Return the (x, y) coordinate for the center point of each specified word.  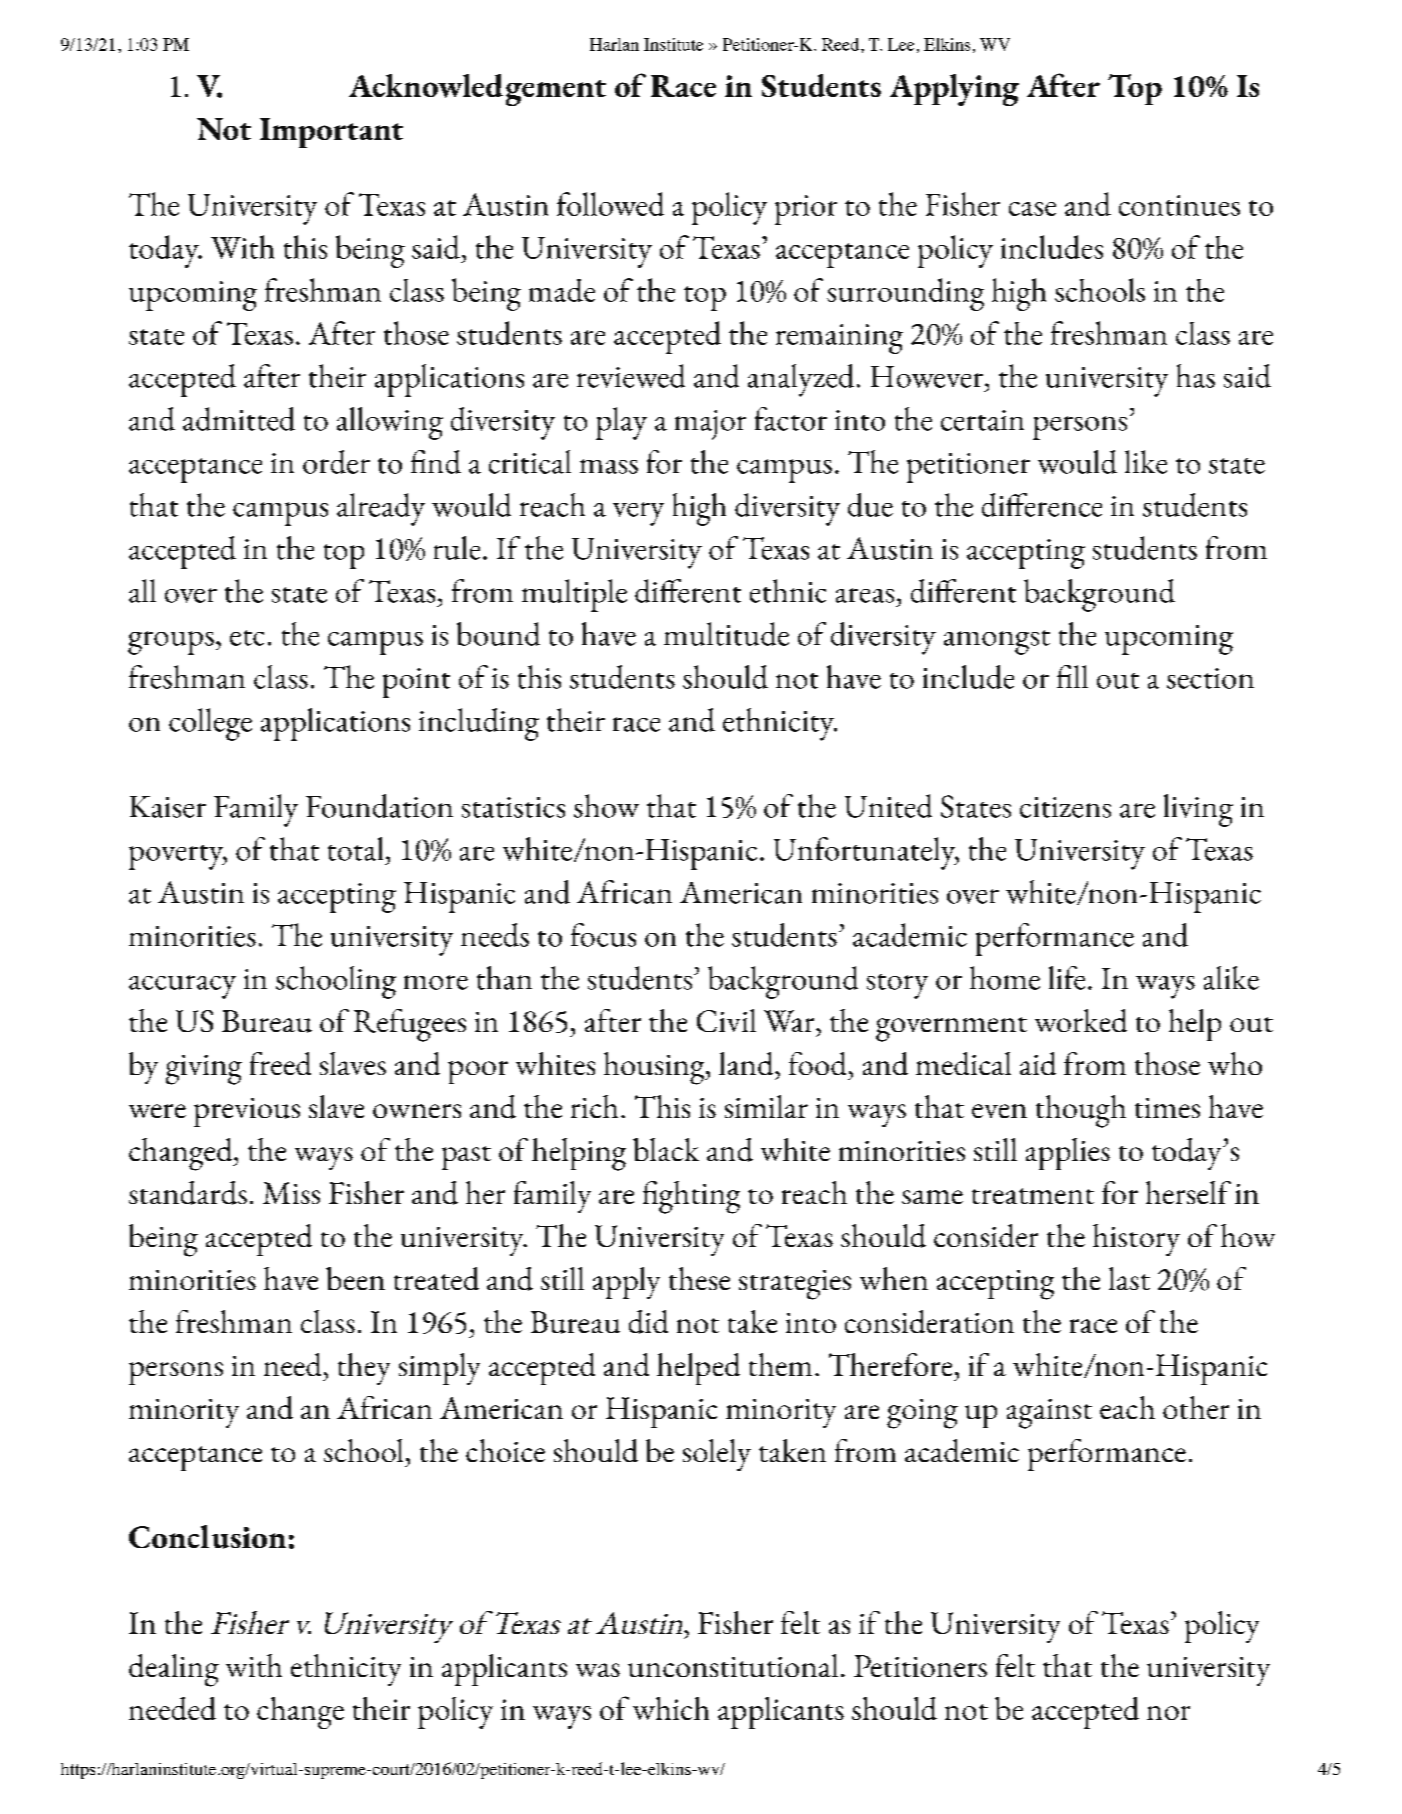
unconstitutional (733, 1665)
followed (610, 204)
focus (603, 935)
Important (331, 133)
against (1049, 1414)
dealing (174, 1670)
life (1067, 978)
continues (1179, 205)
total (355, 849)
